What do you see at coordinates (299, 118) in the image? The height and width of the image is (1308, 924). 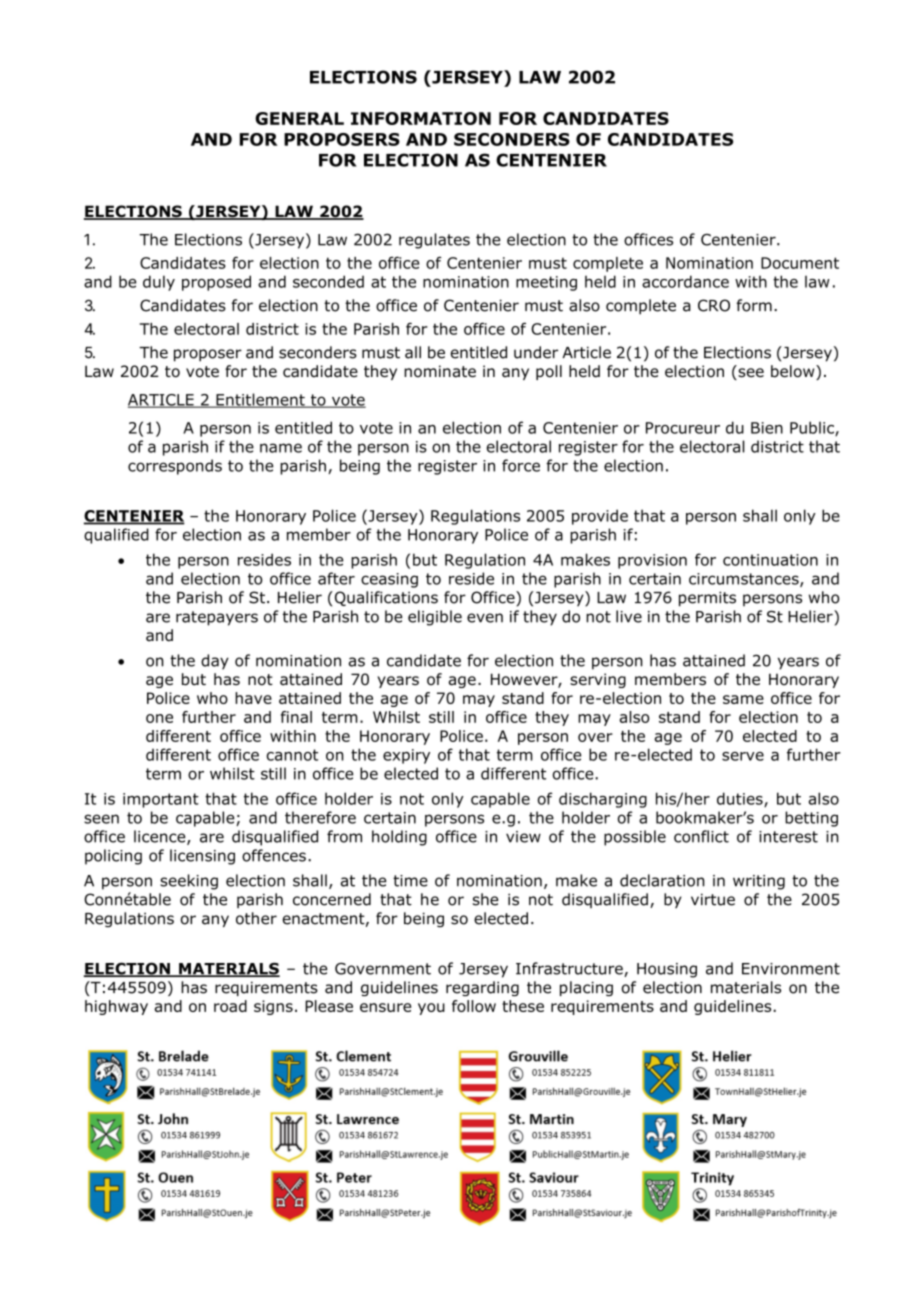 I see `GENERAL` at bounding box center [299, 118].
